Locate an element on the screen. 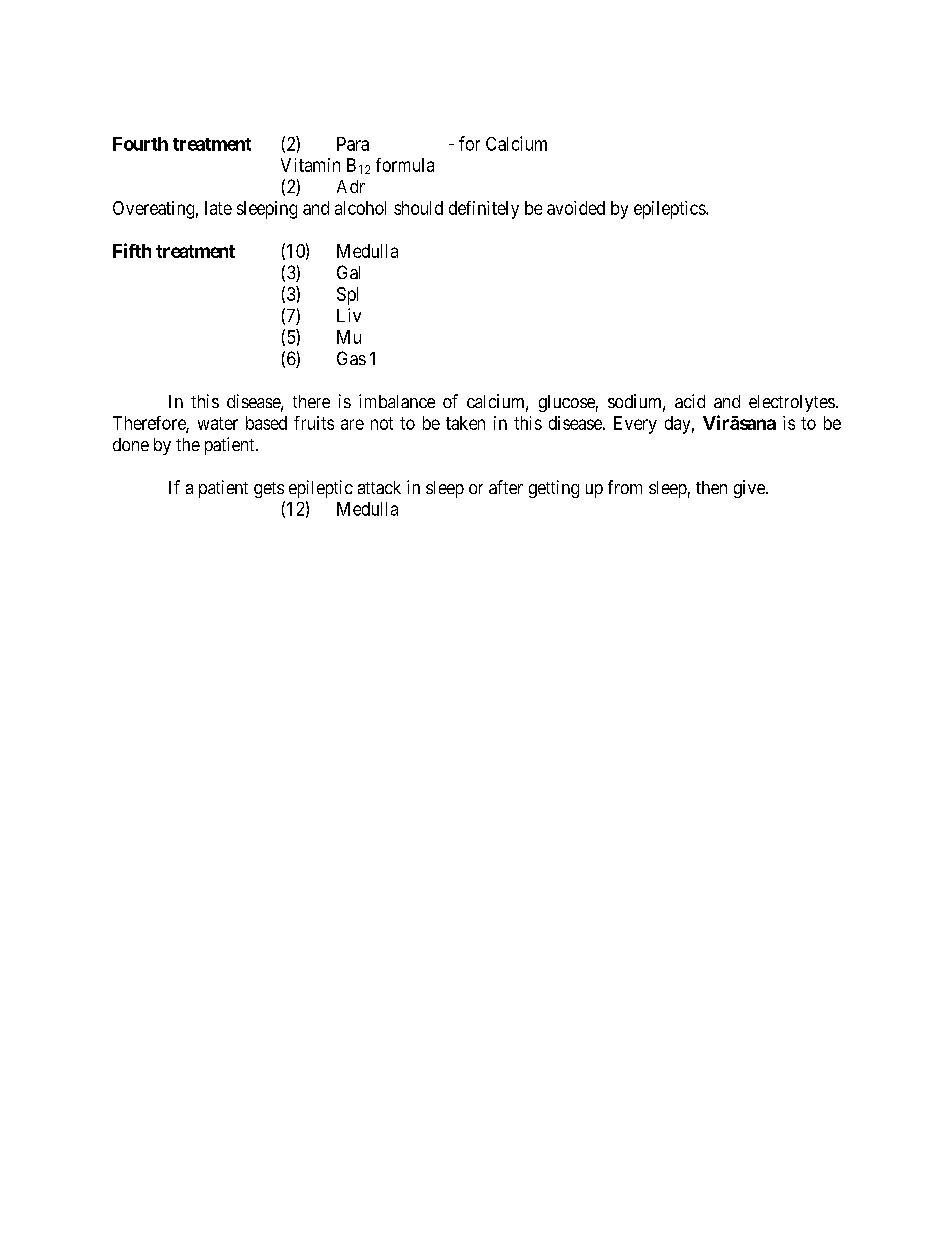 The width and height of the screenshot is (952, 1233). definitely is located at coordinates (484, 210).
